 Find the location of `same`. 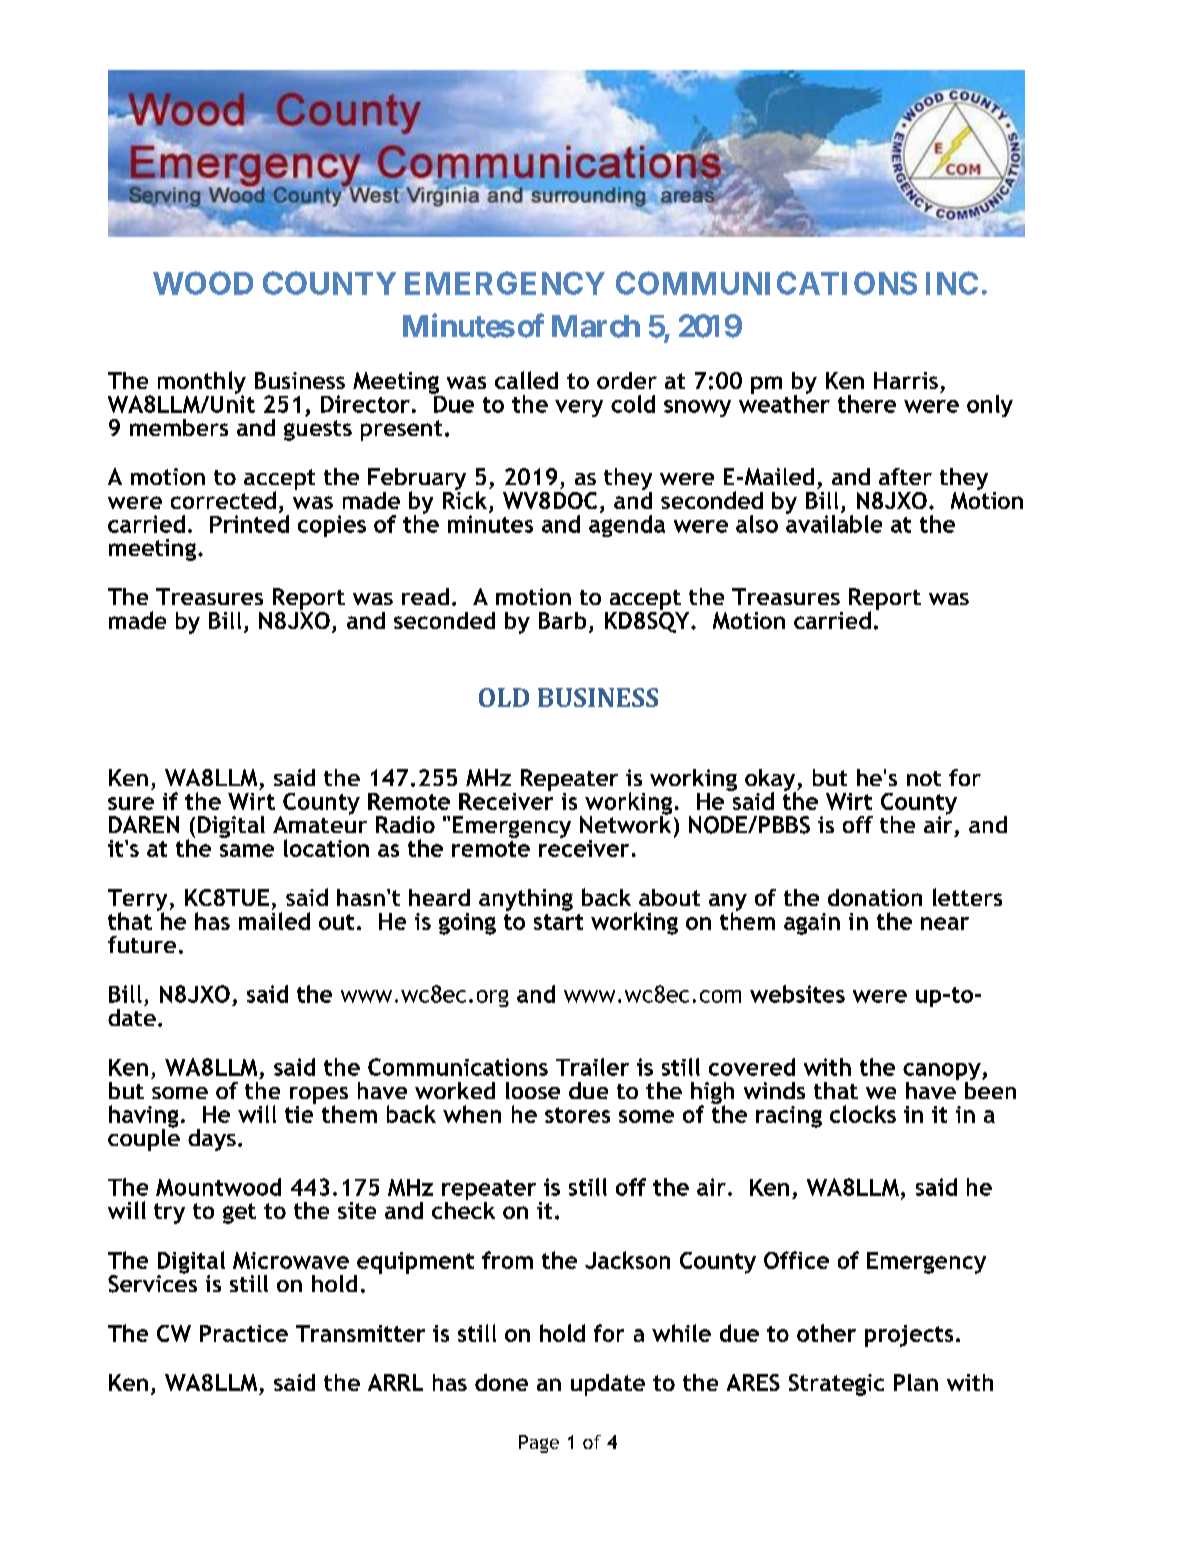

same is located at coordinates (247, 850).
